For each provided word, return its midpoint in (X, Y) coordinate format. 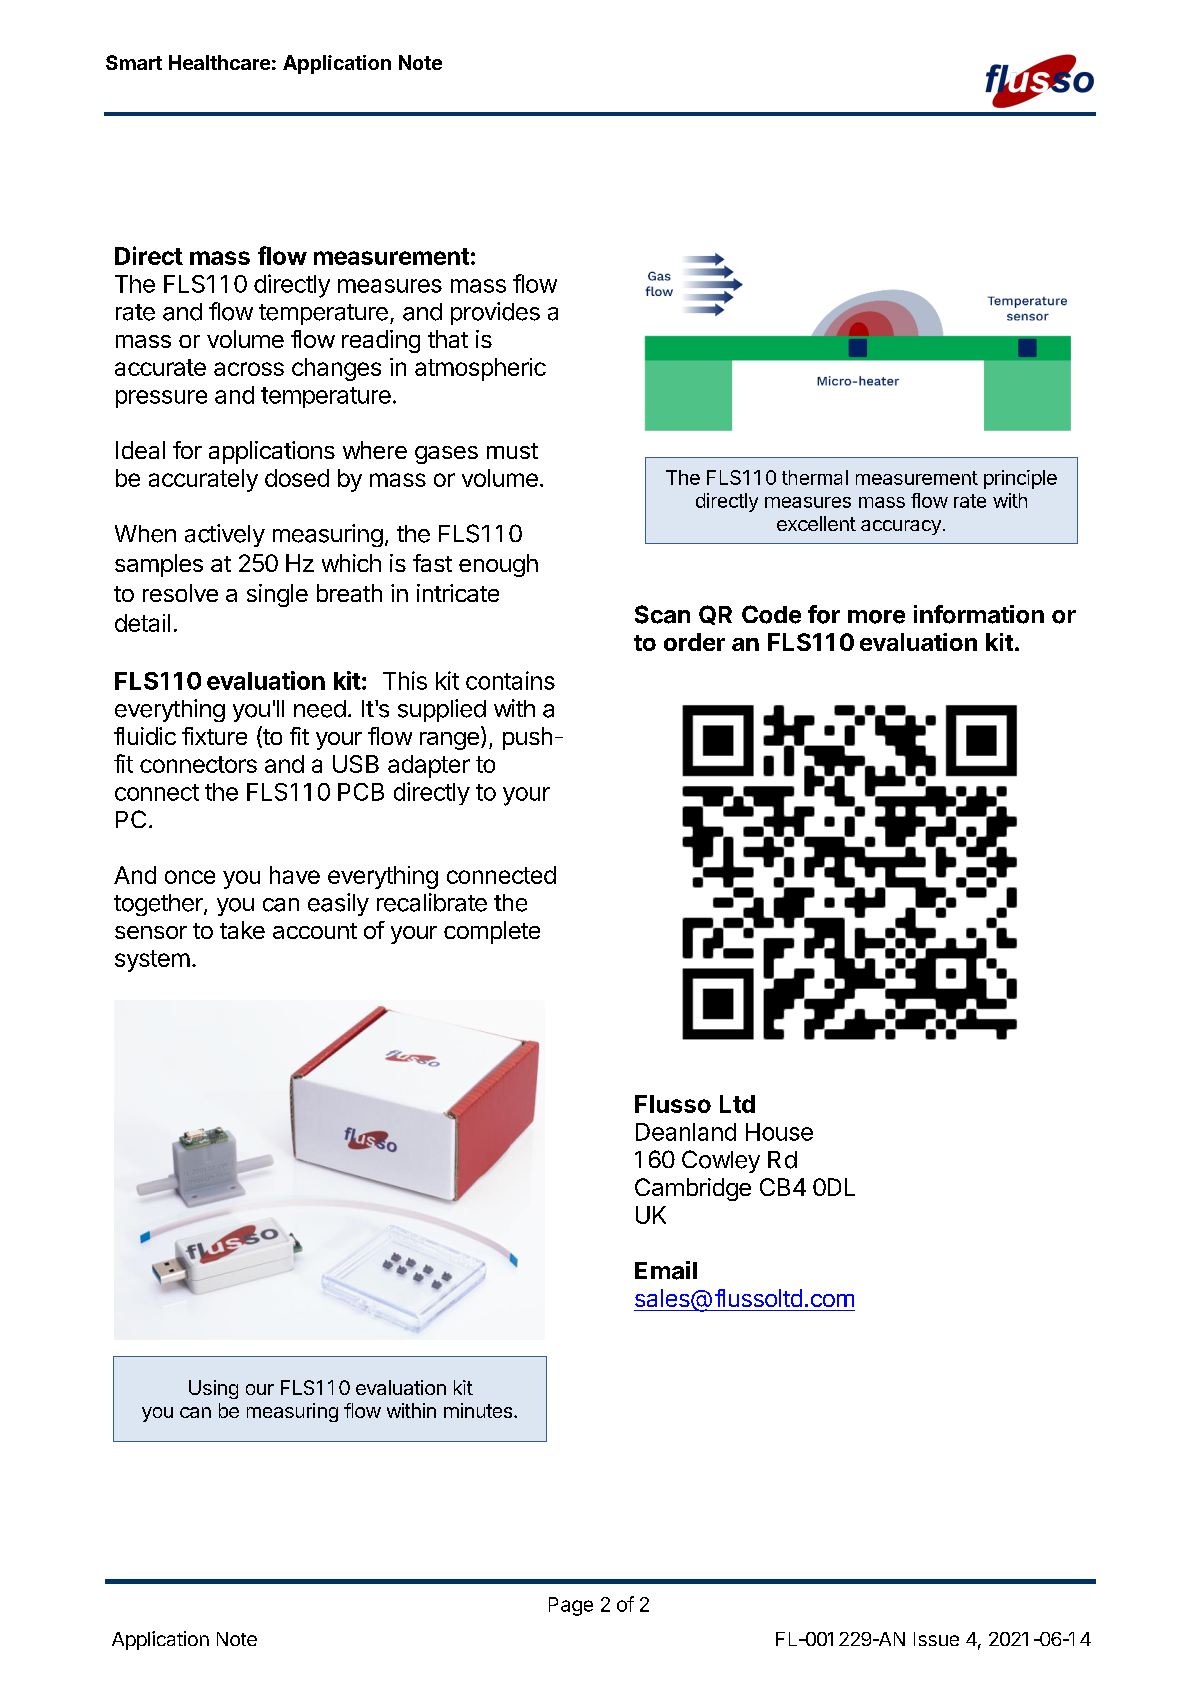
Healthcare (219, 62)
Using (213, 1389)
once (190, 877)
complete (492, 932)
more (876, 617)
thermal (815, 477)
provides (495, 313)
